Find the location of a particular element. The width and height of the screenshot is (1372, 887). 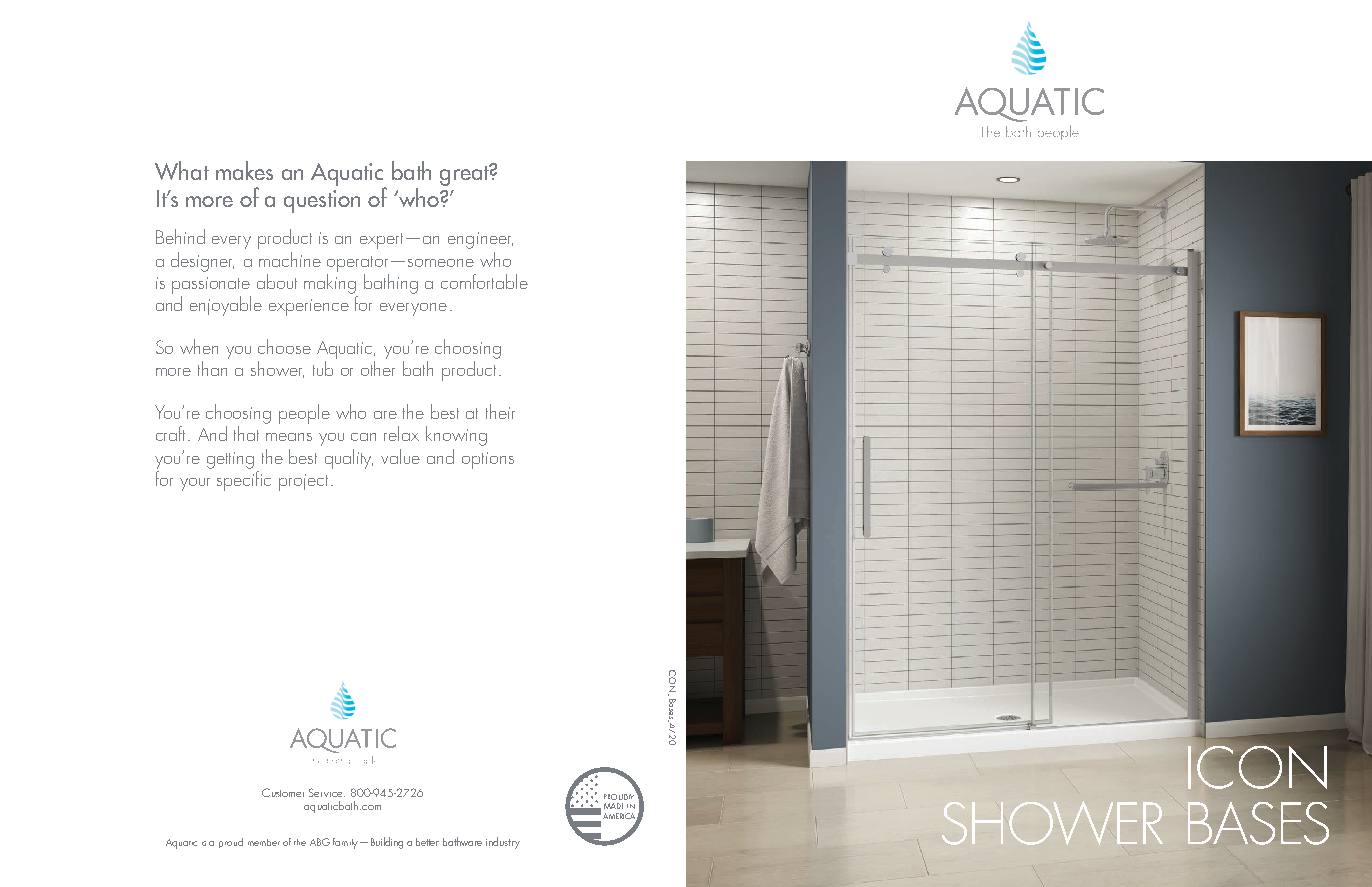

project is located at coordinates (303, 482).
